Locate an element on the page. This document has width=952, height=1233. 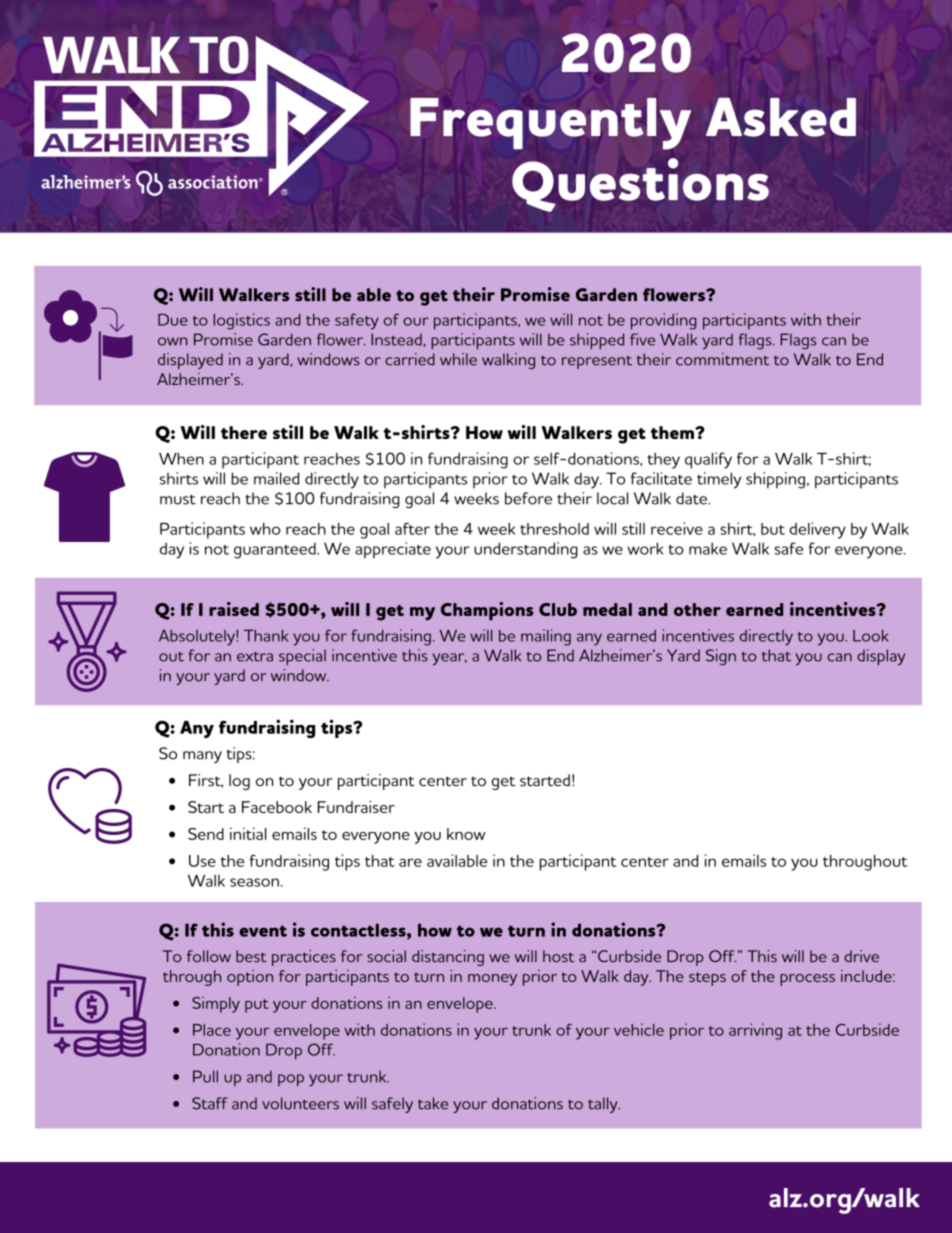
raised is located at coordinates (234, 609).
